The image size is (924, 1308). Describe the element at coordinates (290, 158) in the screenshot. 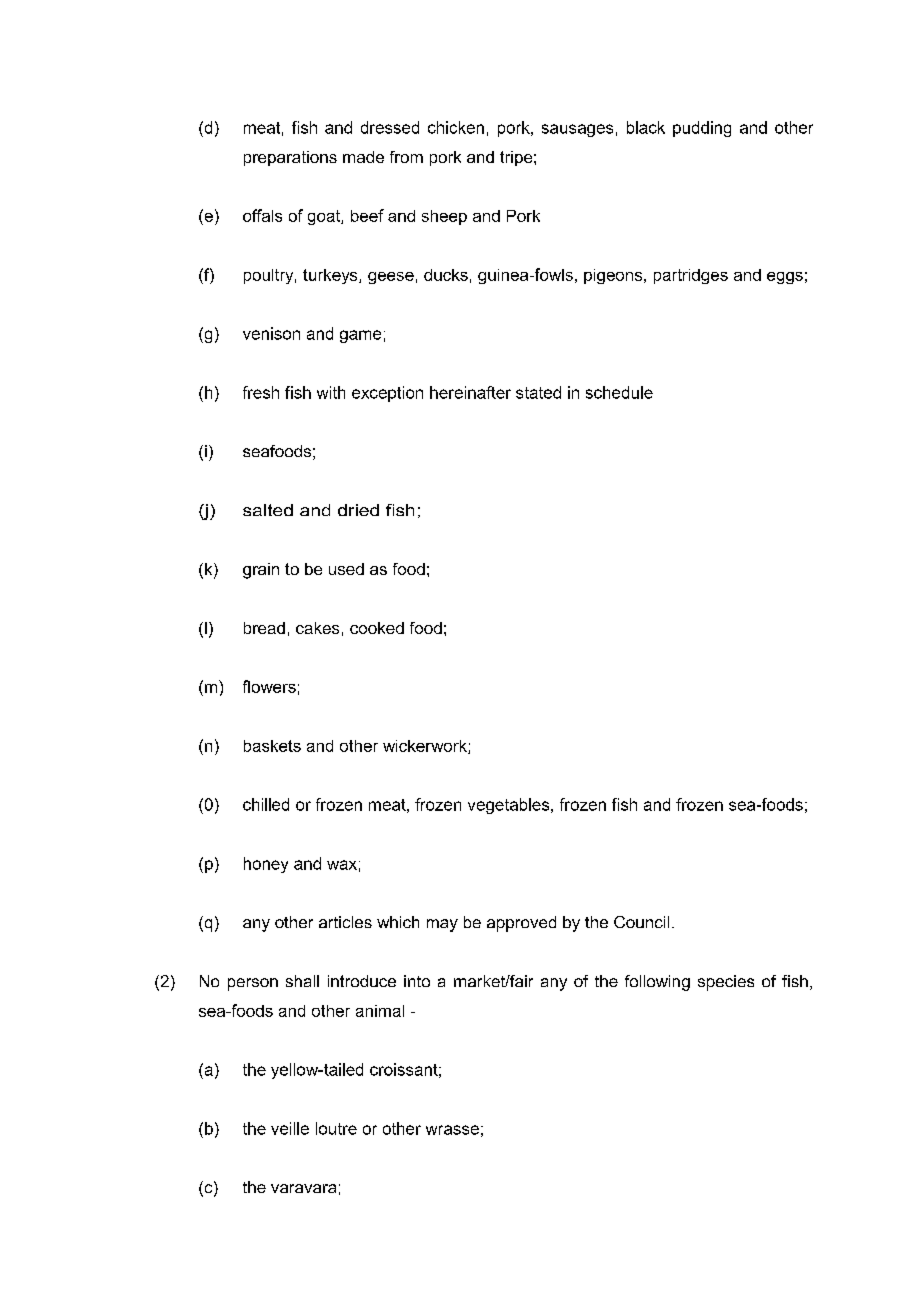

I see `preparations` at that location.
